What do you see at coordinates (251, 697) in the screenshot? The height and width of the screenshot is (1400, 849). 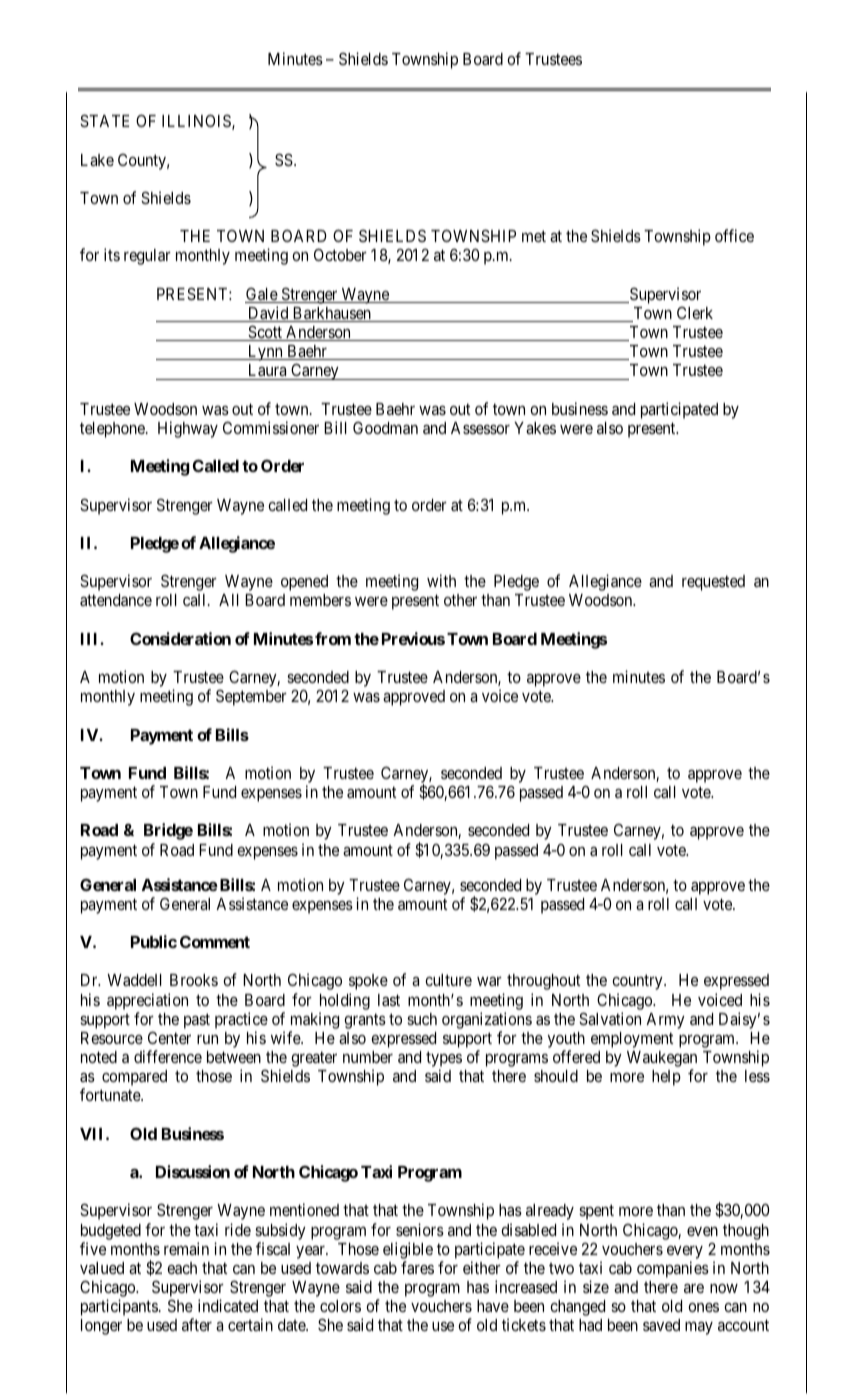 I see `September` at bounding box center [251, 697].
